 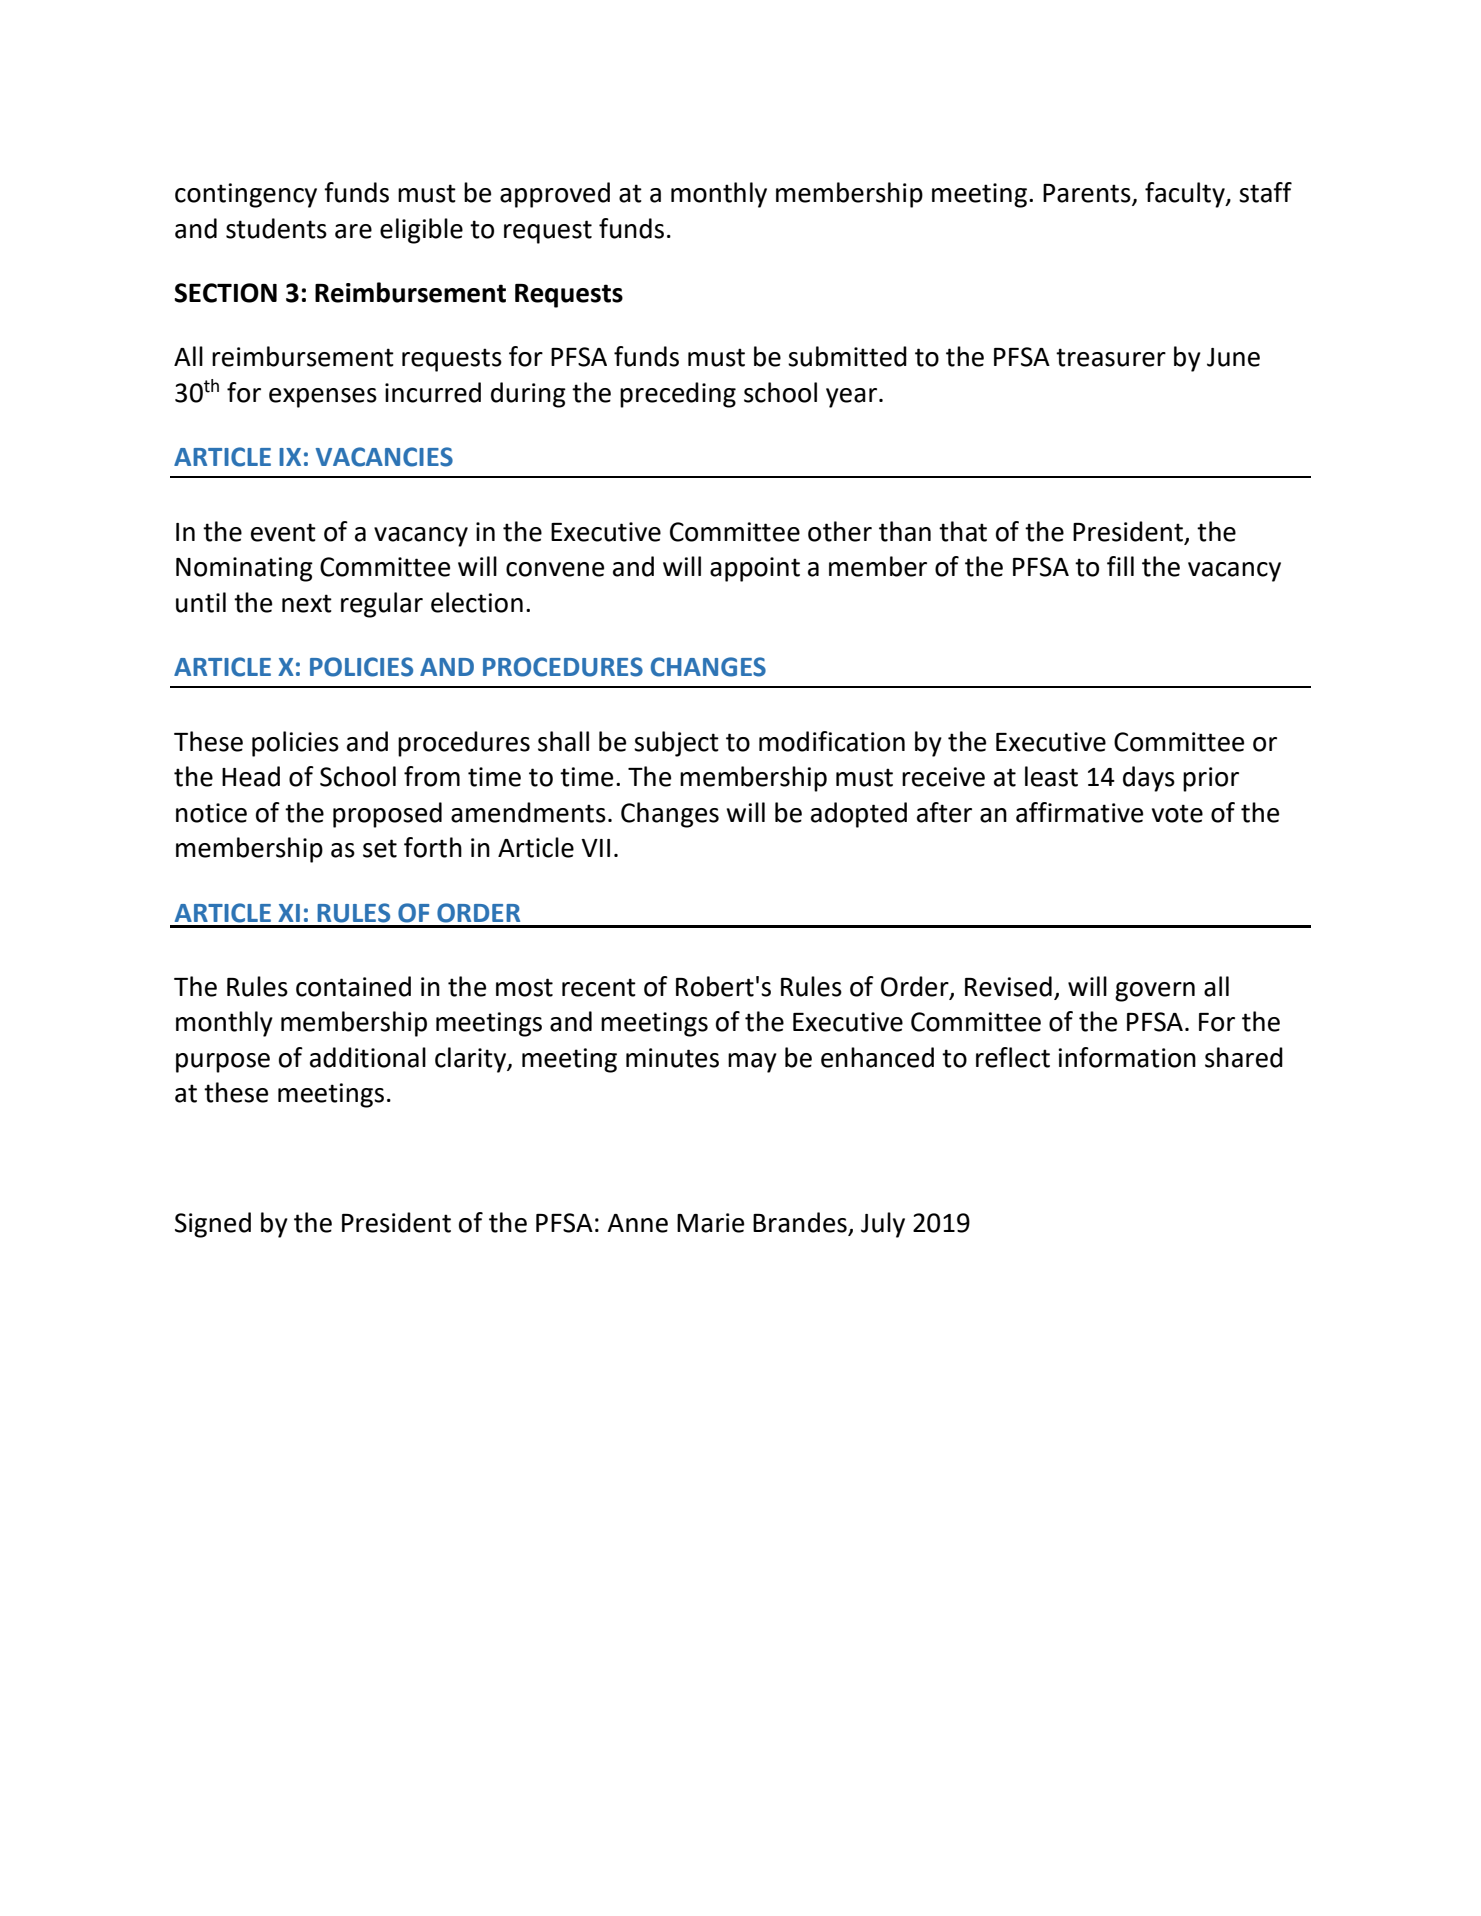 What do you see at coordinates (213, 1225) in the image?
I see `Signed` at bounding box center [213, 1225].
